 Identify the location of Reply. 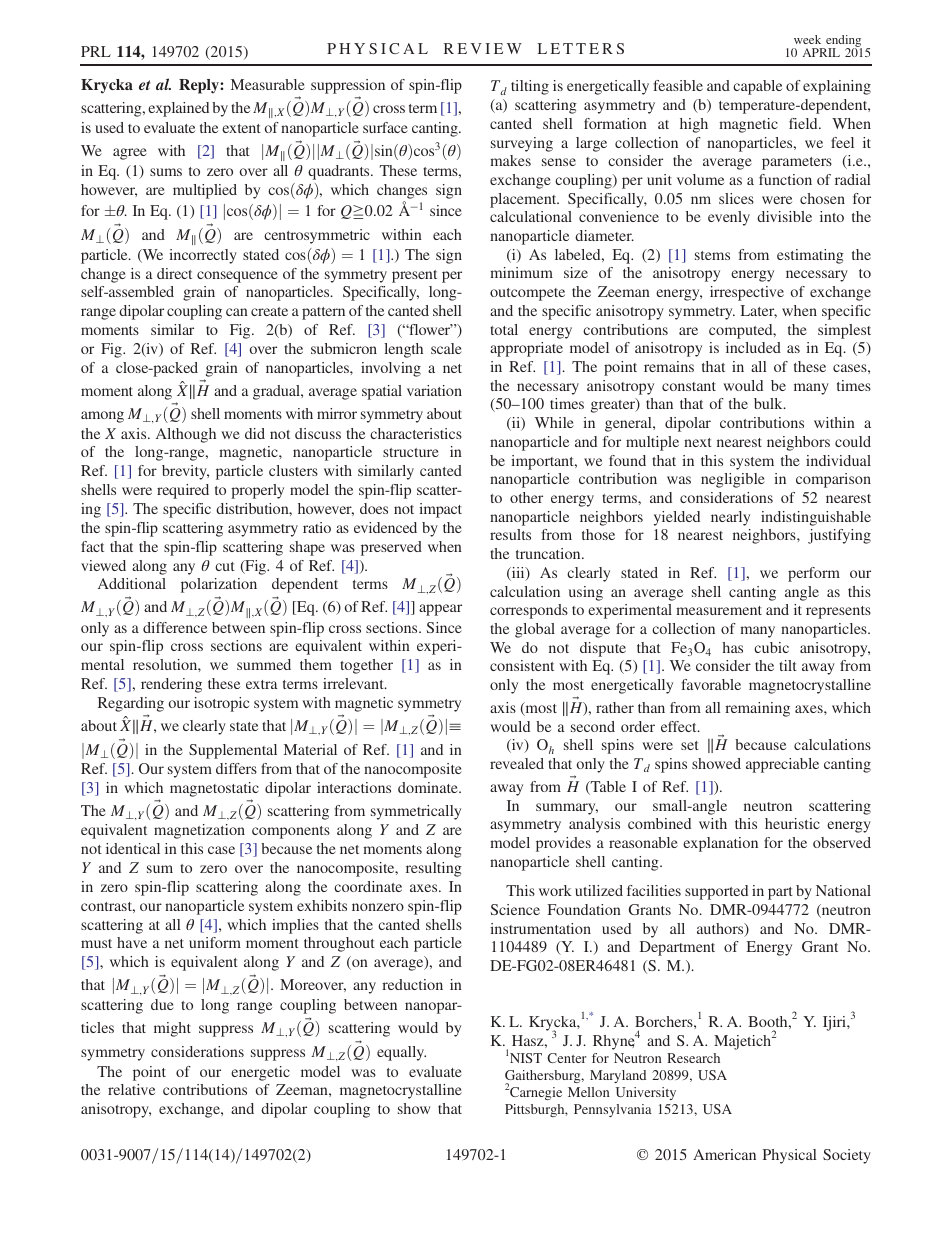
(200, 86).
